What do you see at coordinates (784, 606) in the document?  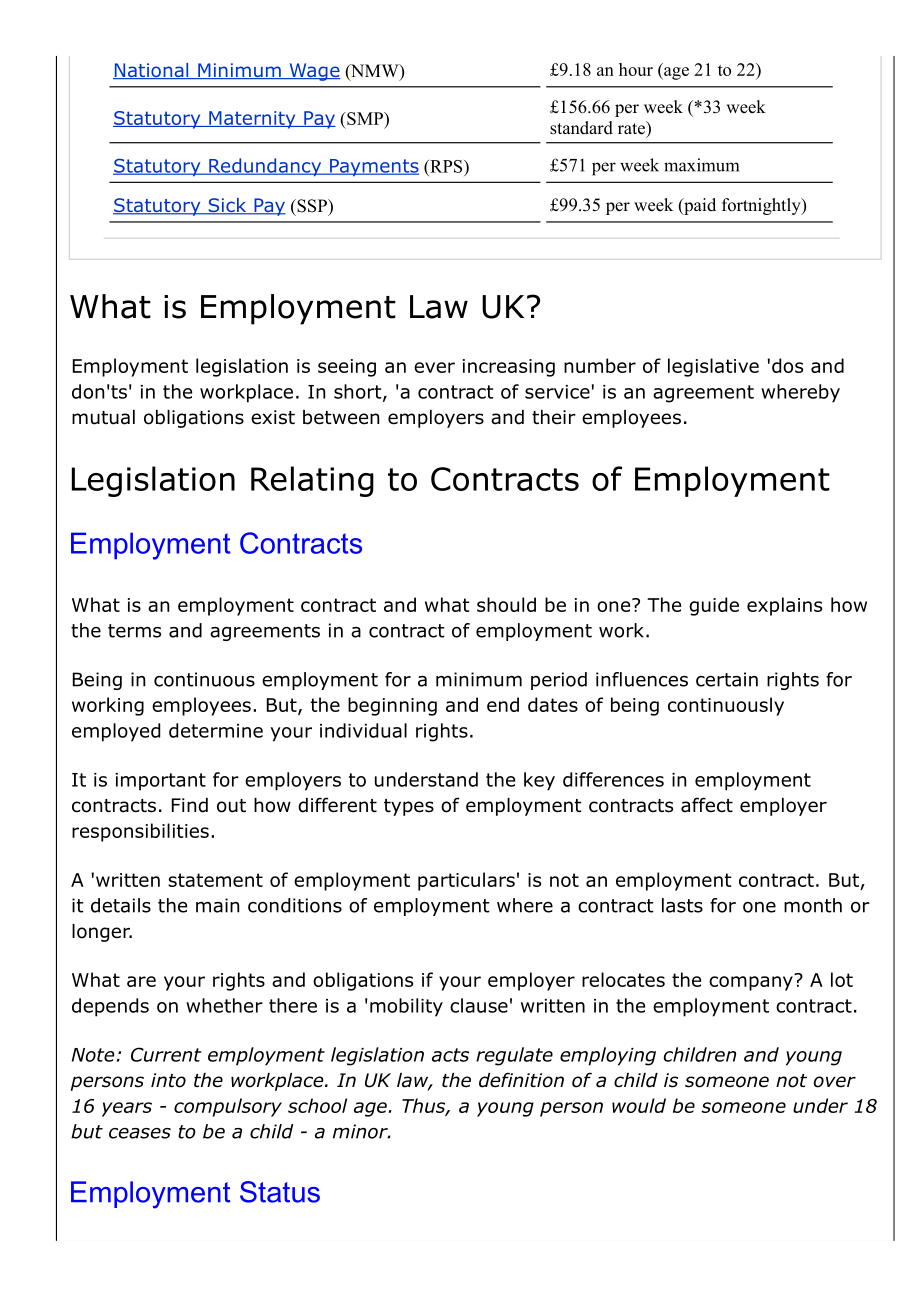 I see `explains` at bounding box center [784, 606].
